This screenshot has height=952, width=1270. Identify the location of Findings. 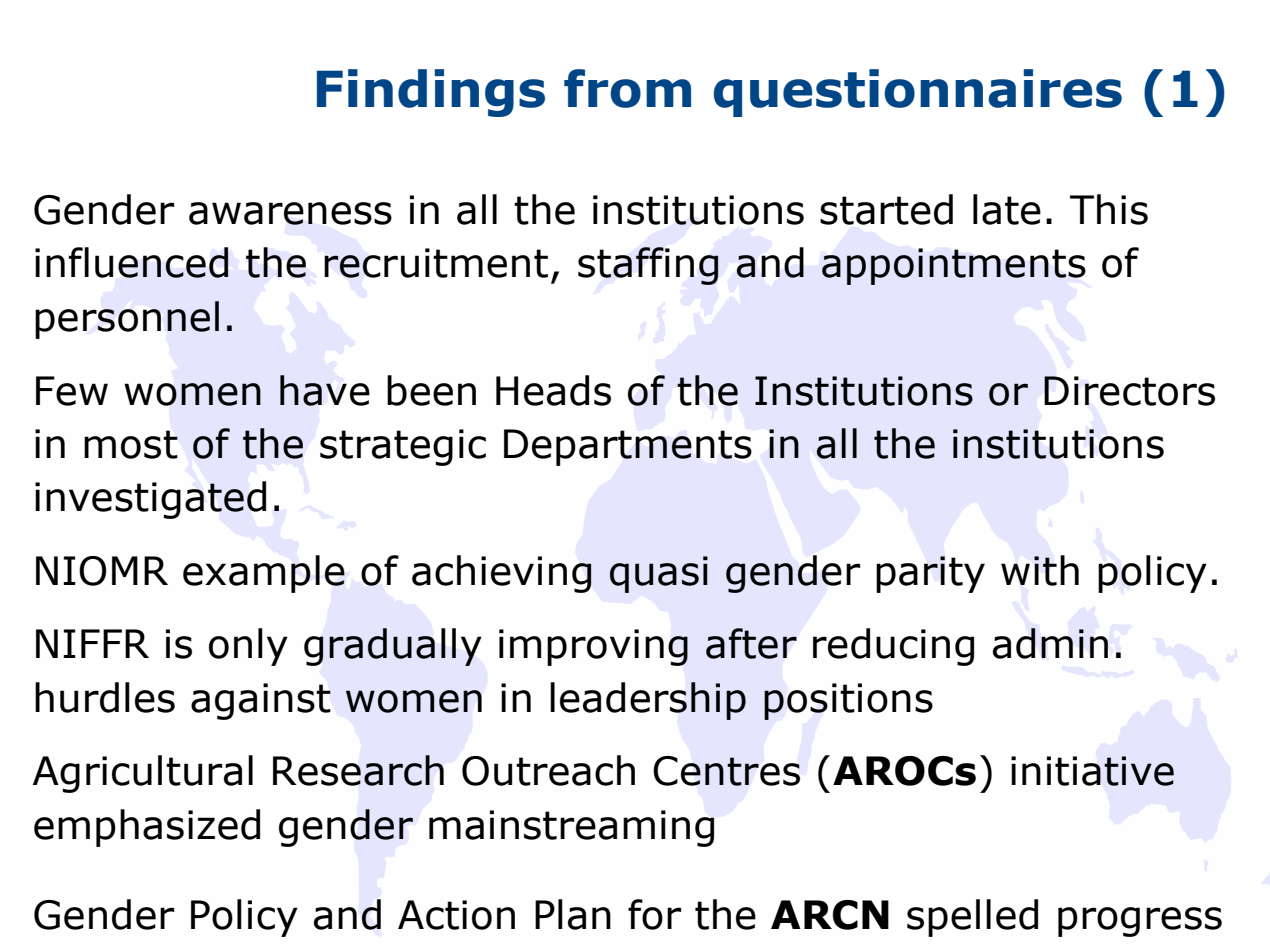
(431, 93).
